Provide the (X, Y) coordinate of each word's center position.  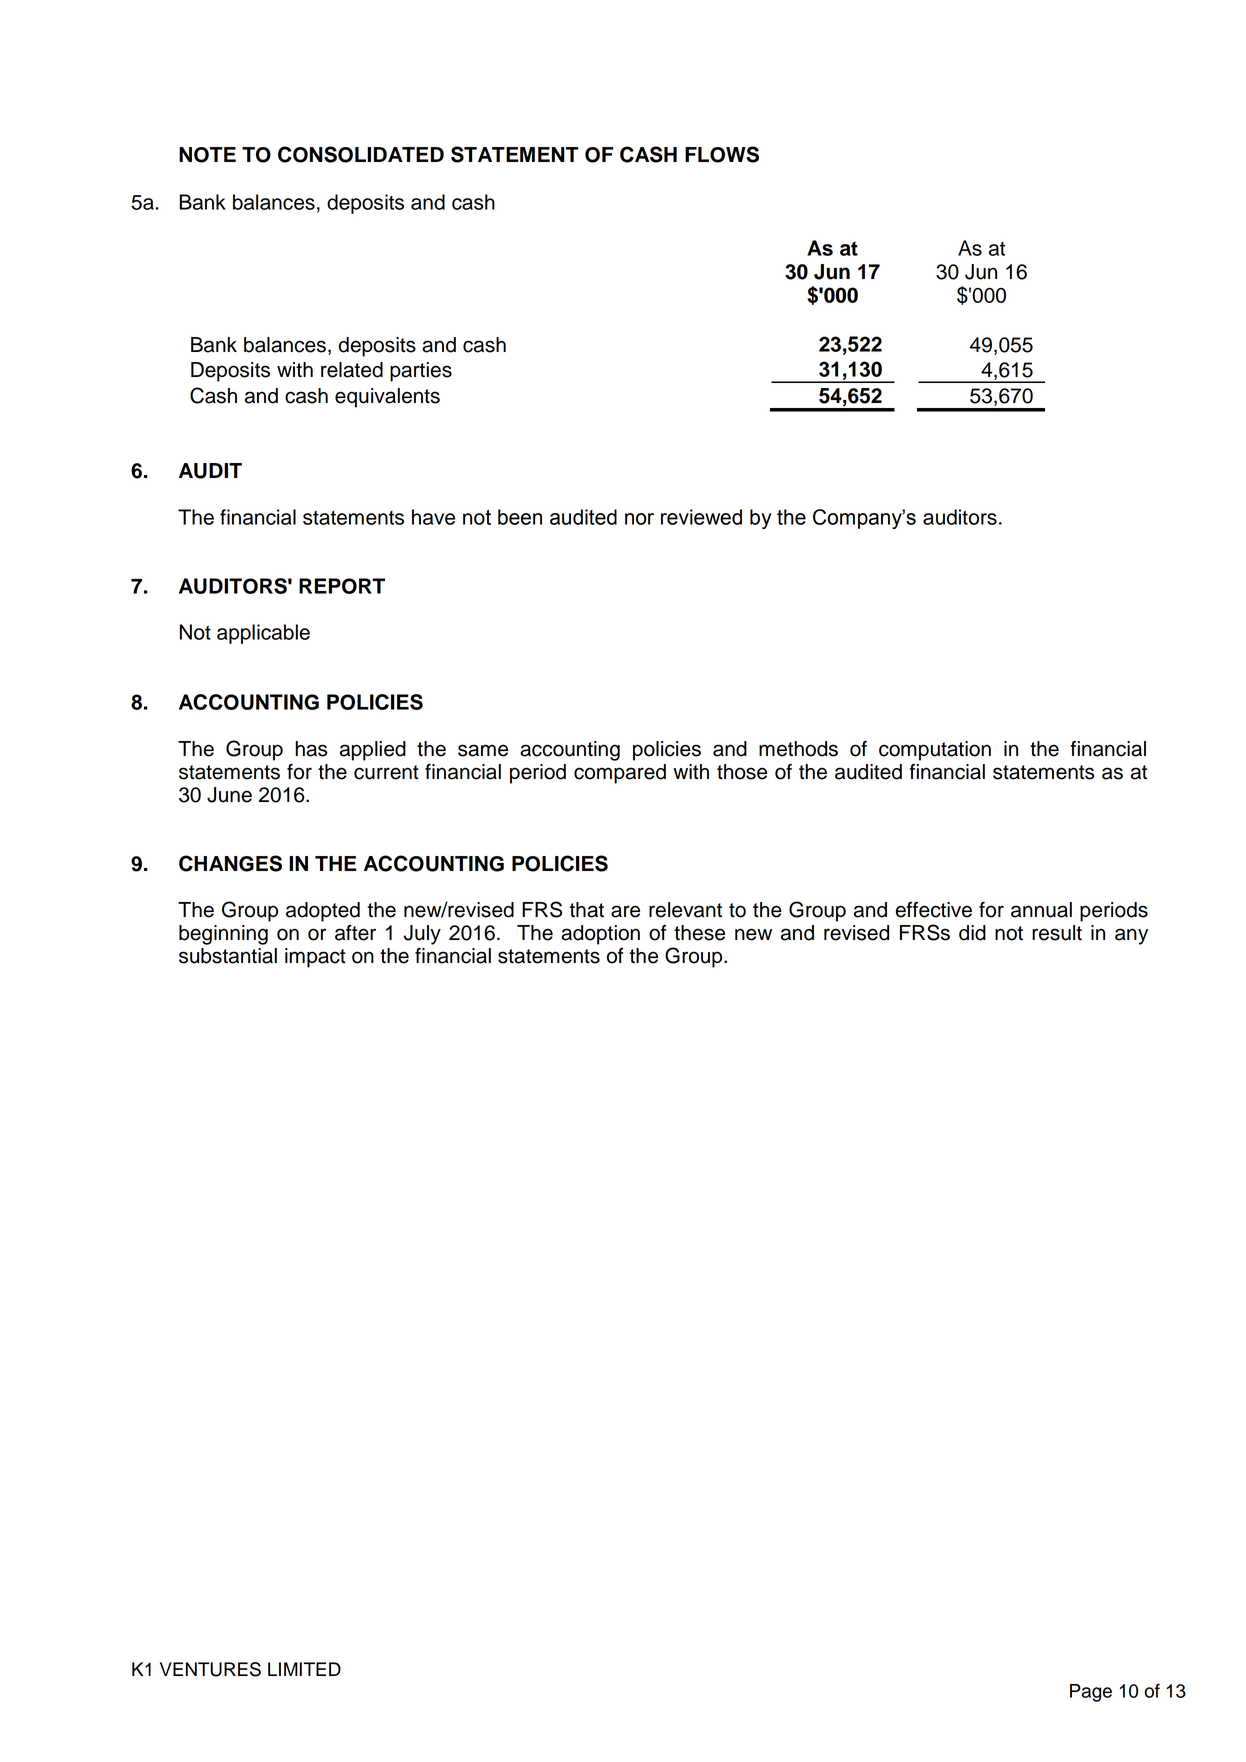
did (972, 933)
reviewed (701, 517)
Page (1091, 1693)
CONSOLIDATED (361, 154)
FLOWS (722, 154)
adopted (323, 912)
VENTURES (210, 1669)
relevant (685, 910)
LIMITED (304, 1669)
